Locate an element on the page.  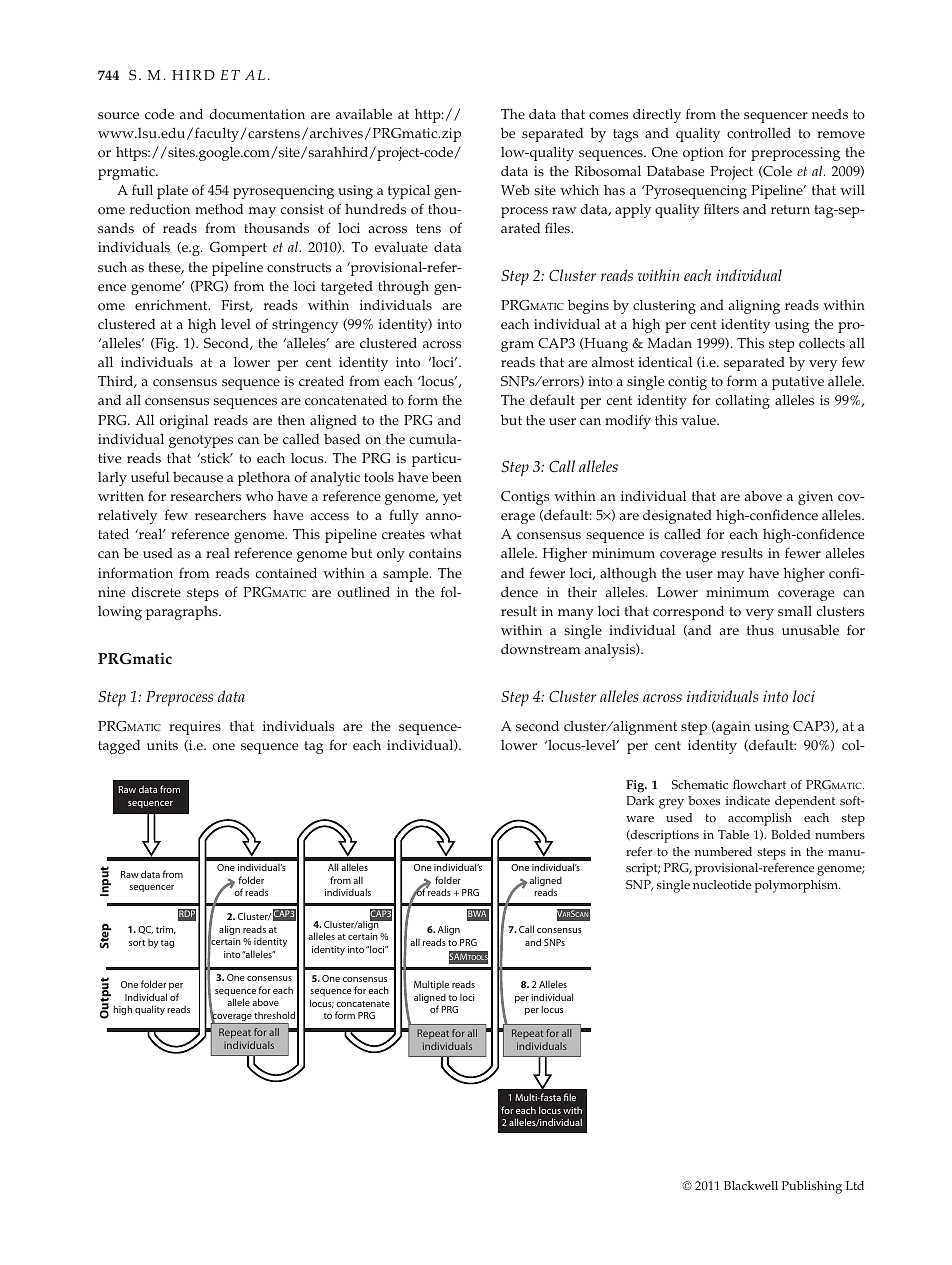
thus is located at coordinates (760, 630).
